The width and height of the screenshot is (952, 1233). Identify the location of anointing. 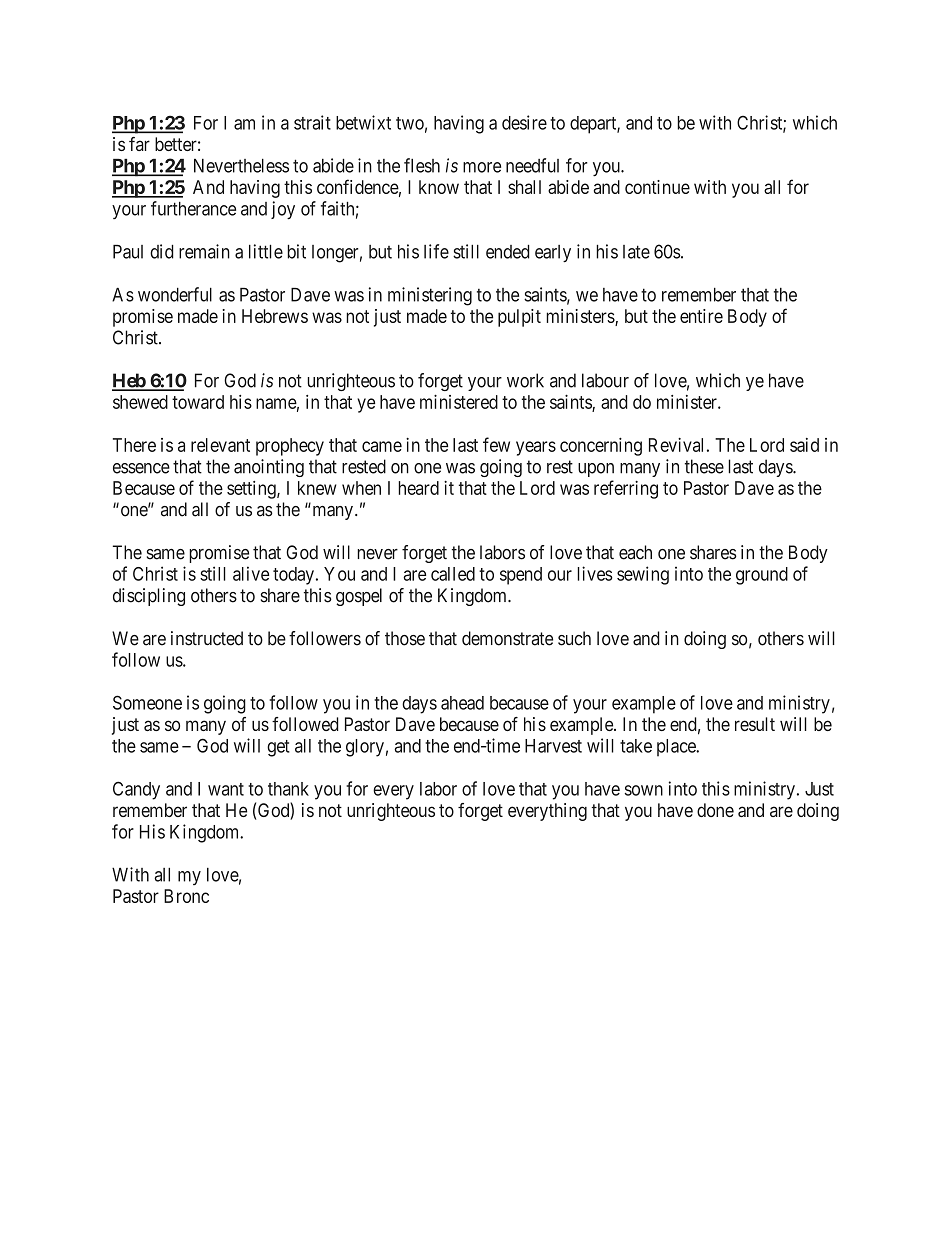
(269, 468).
